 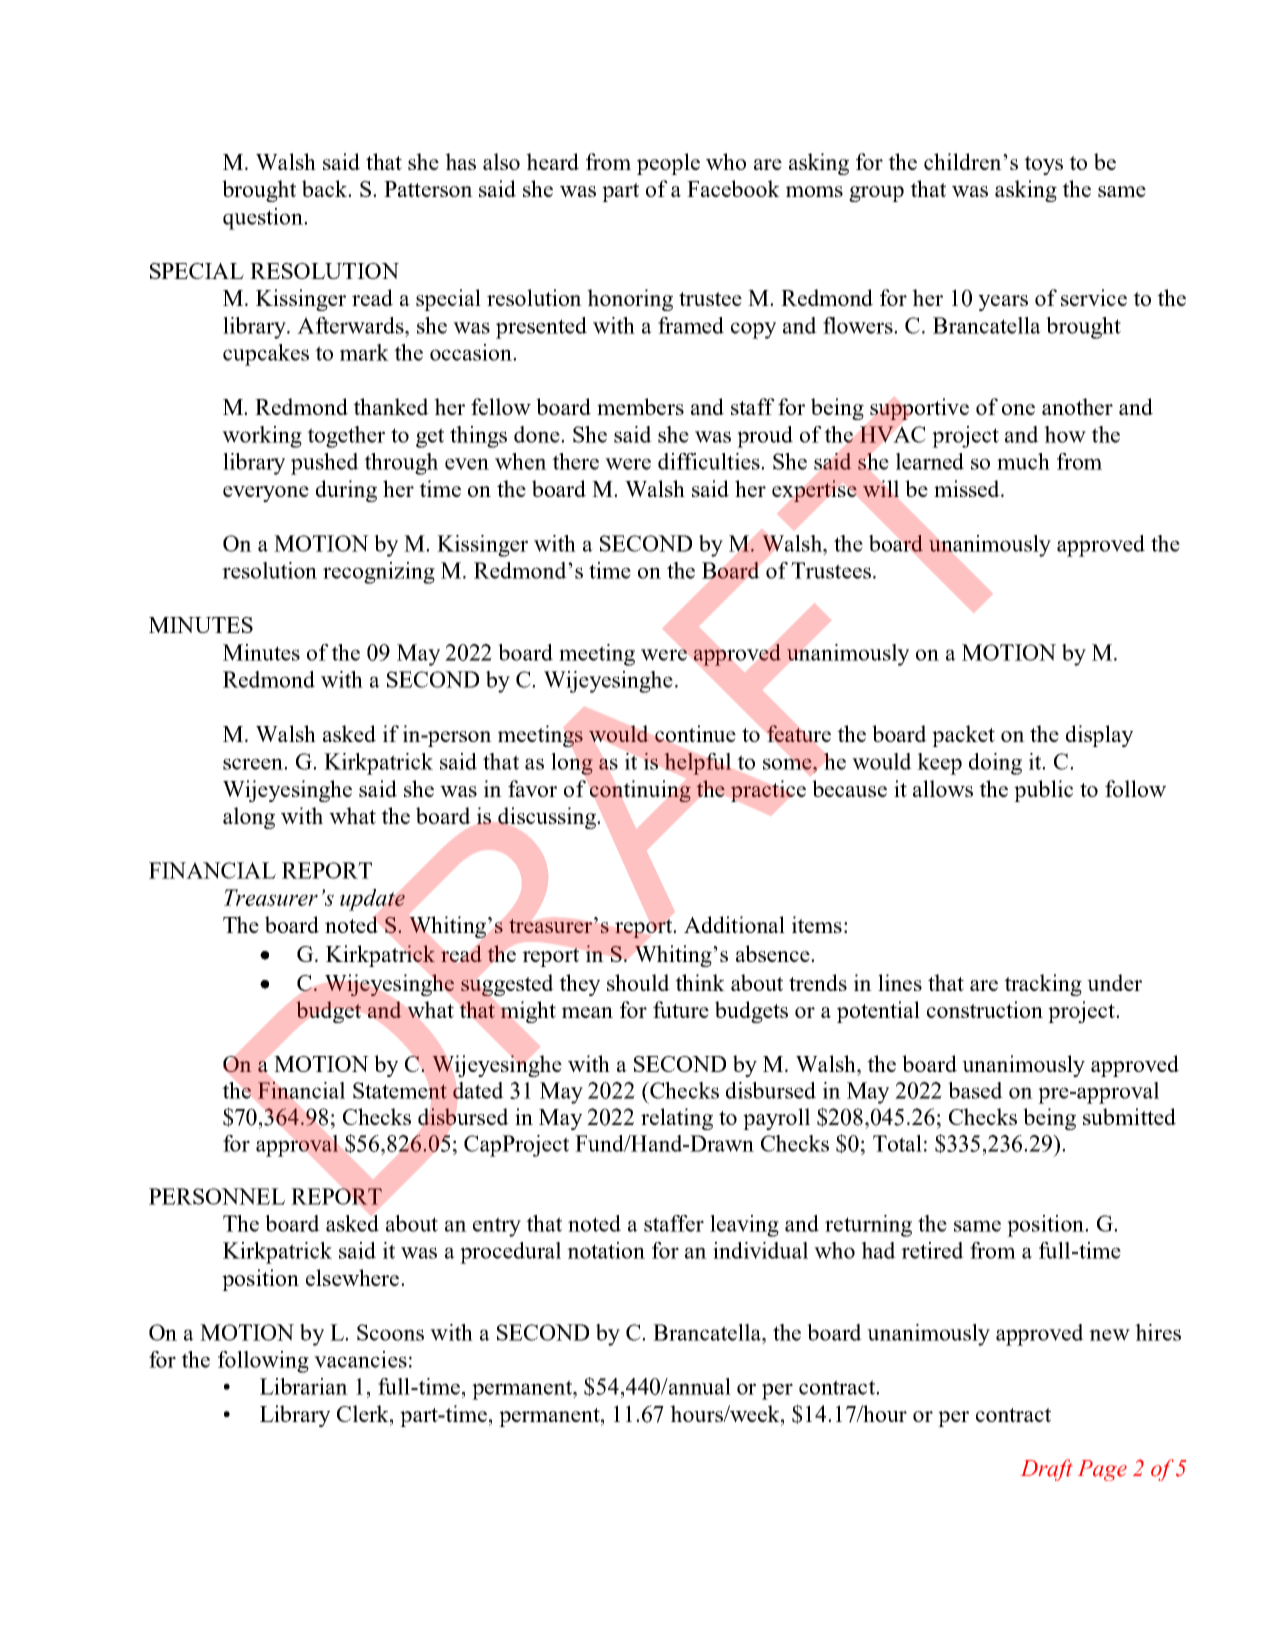 What do you see at coordinates (304, 1386) in the screenshot?
I see `Librarian` at bounding box center [304, 1386].
